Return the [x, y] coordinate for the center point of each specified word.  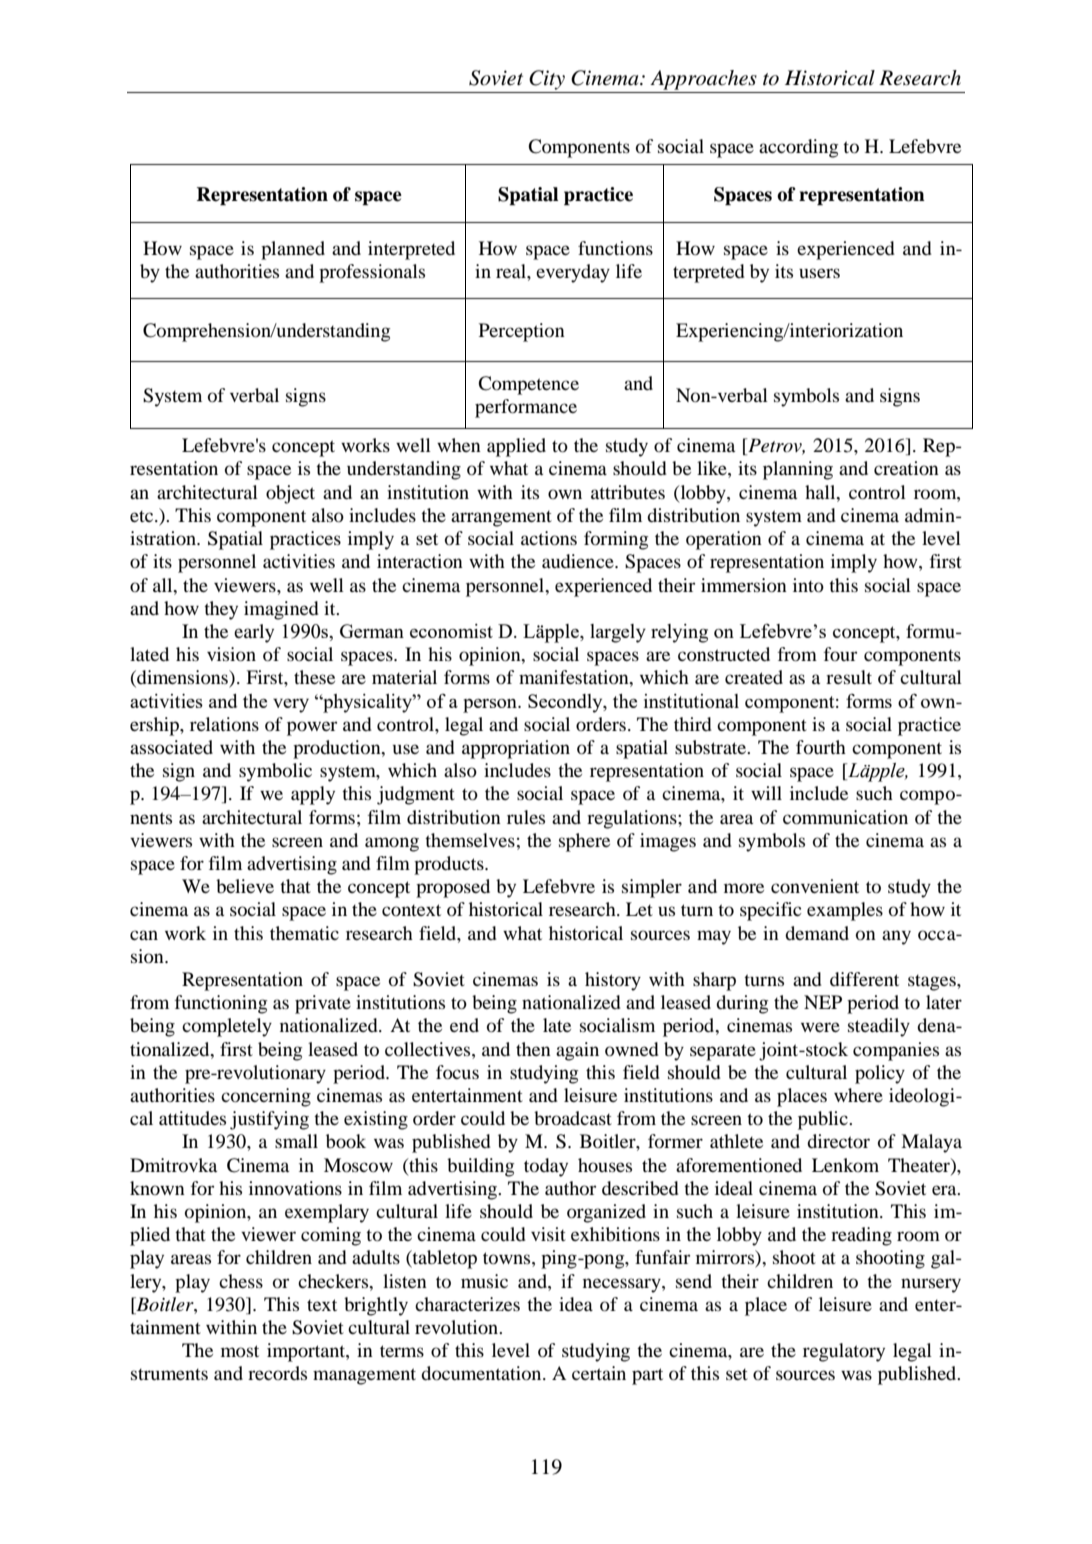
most [240, 1351]
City [547, 80]
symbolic [275, 772]
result [849, 677]
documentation [482, 1373]
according [798, 148]
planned [293, 250]
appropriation [516, 749]
